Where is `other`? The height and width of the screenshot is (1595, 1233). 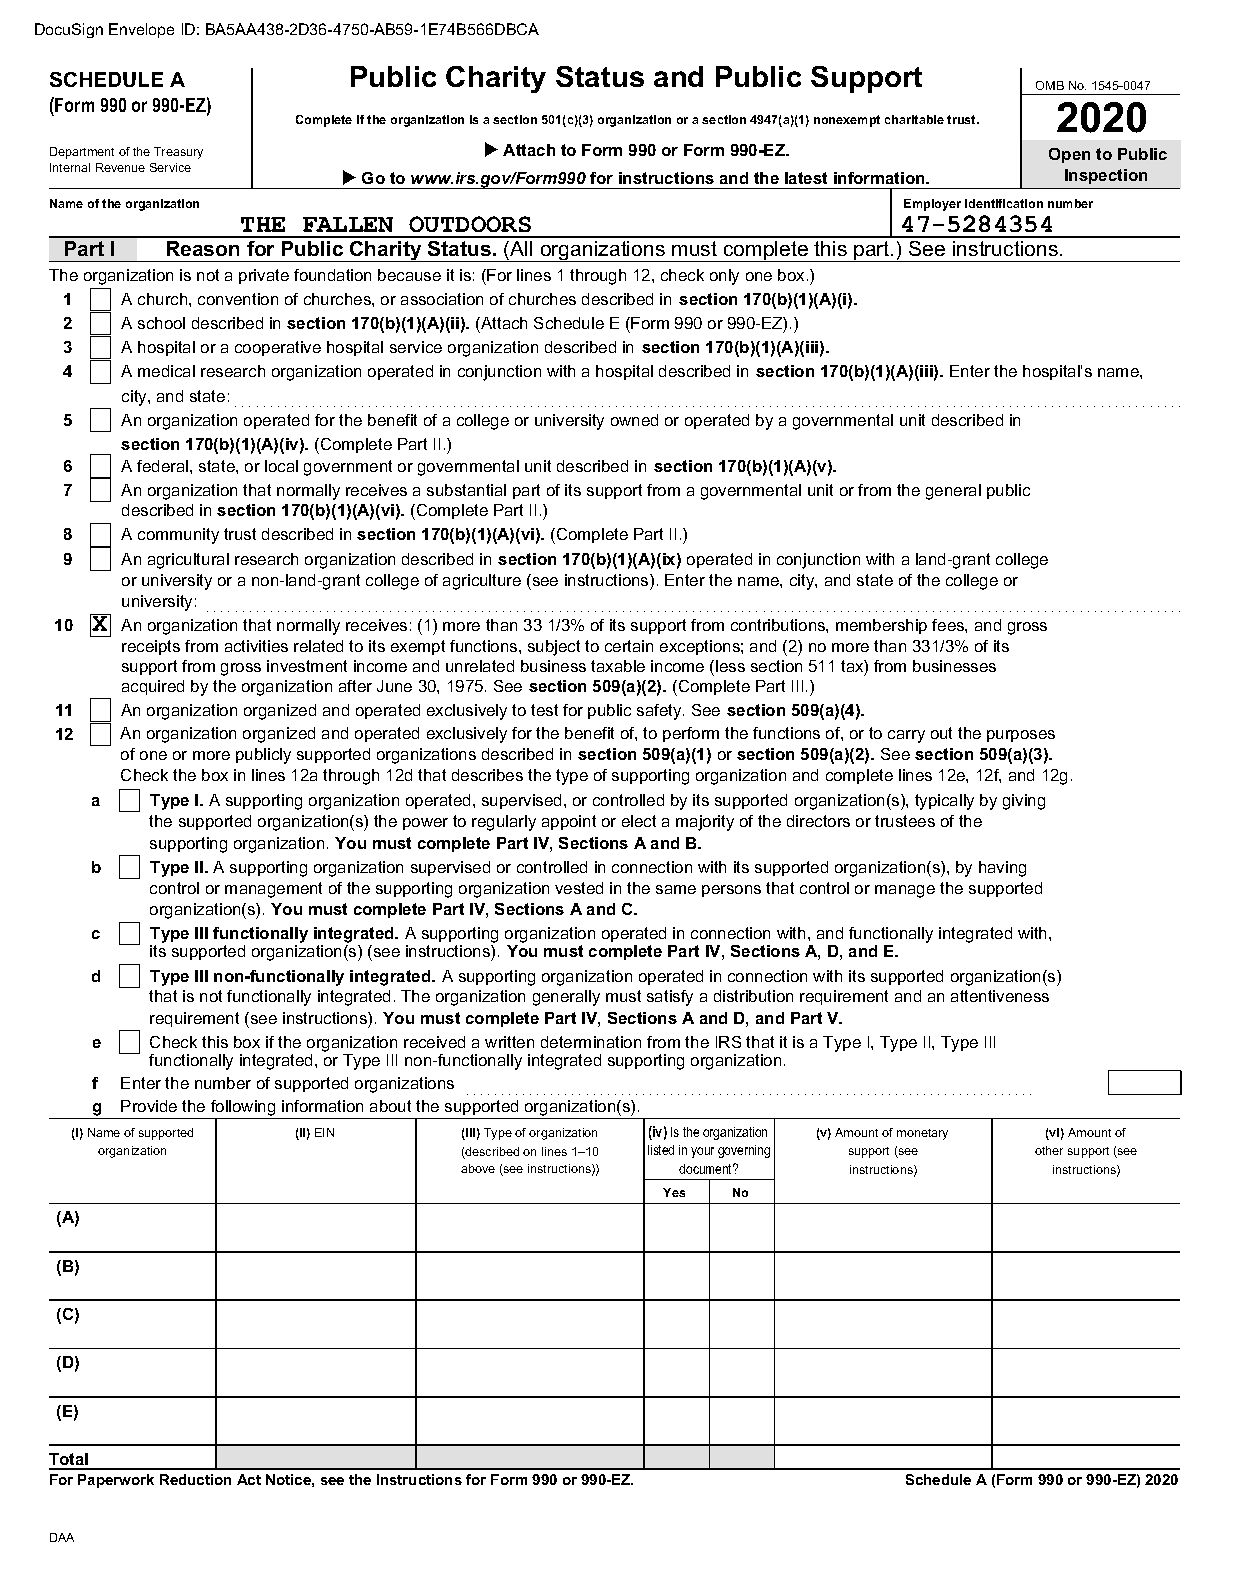
other is located at coordinates (1049, 1150).
